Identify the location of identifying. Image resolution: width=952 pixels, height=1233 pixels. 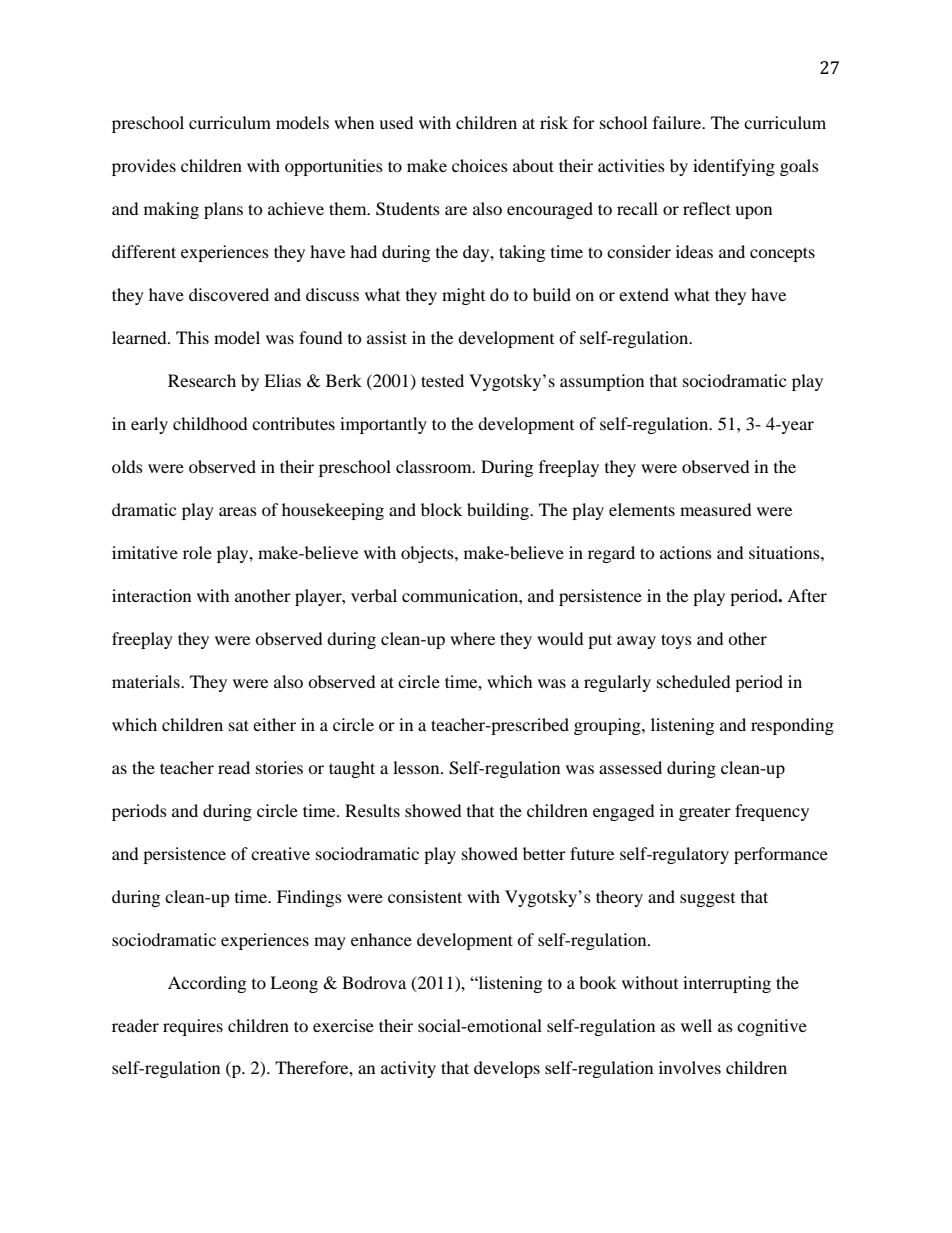
(734, 167).
